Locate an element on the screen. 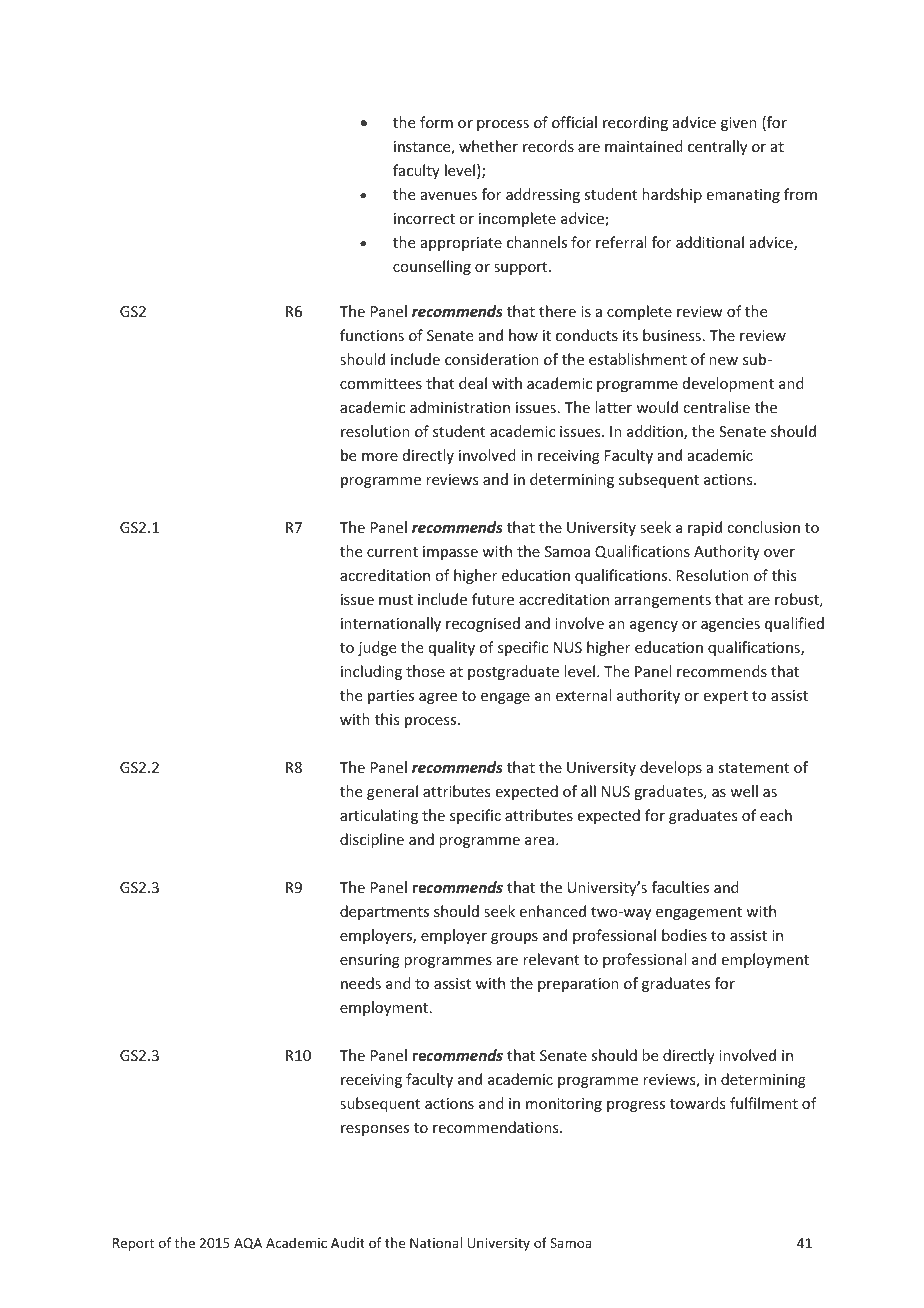 The height and width of the screenshot is (1308, 924). recommendations is located at coordinates (497, 1127).
